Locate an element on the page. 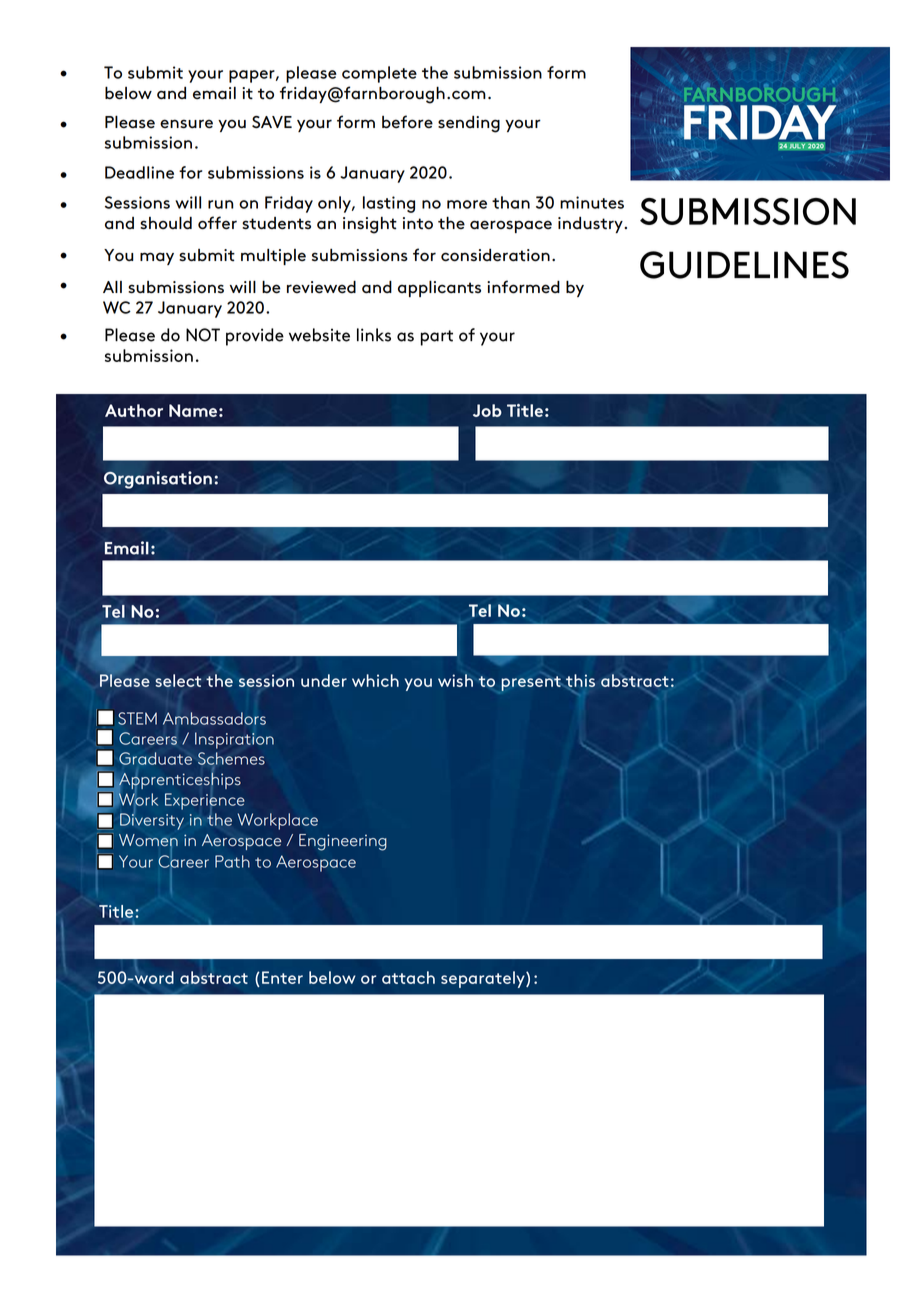  reviewed is located at coordinates (321, 287).
